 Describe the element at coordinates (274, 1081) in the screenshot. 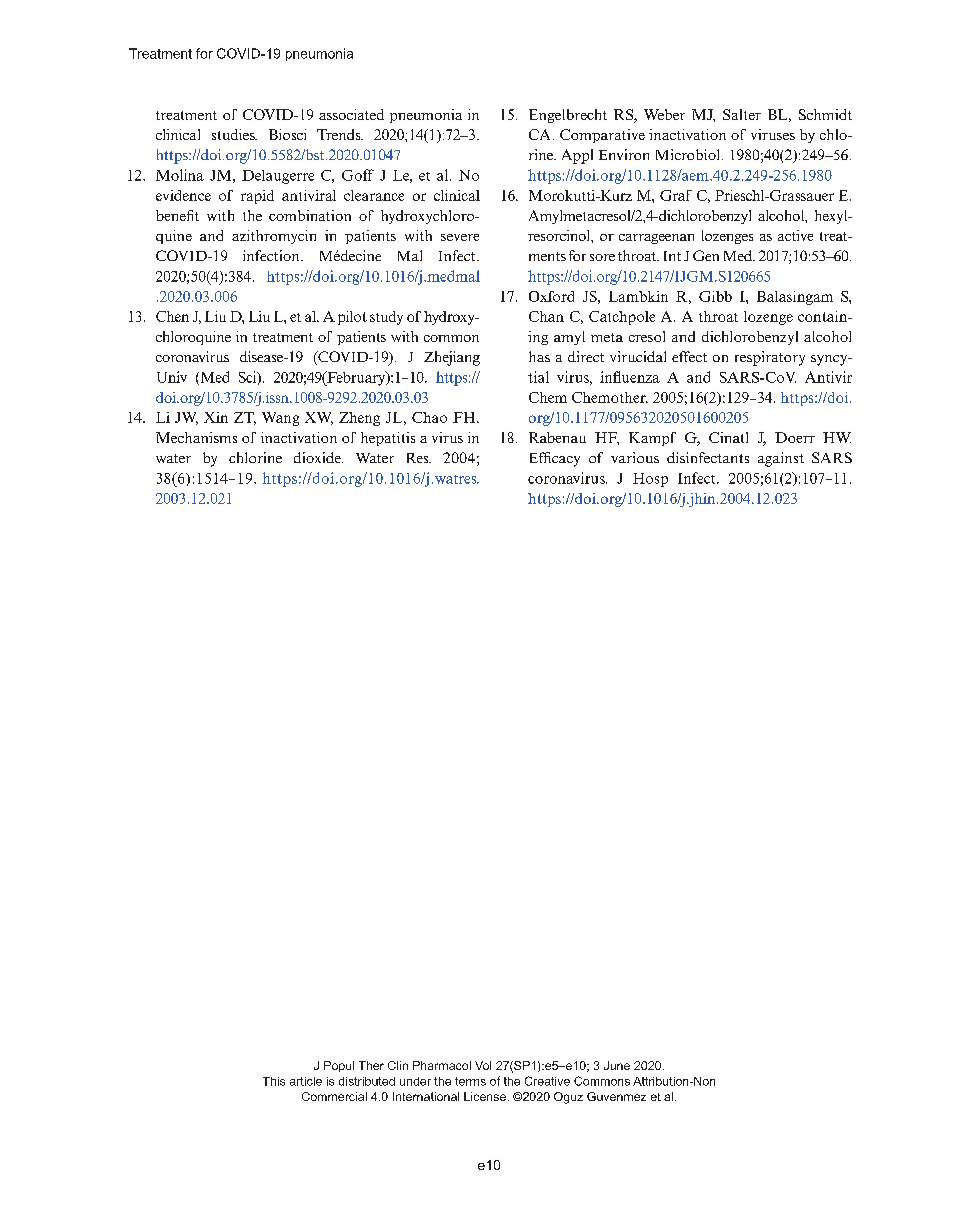

I see `This` at that location.
